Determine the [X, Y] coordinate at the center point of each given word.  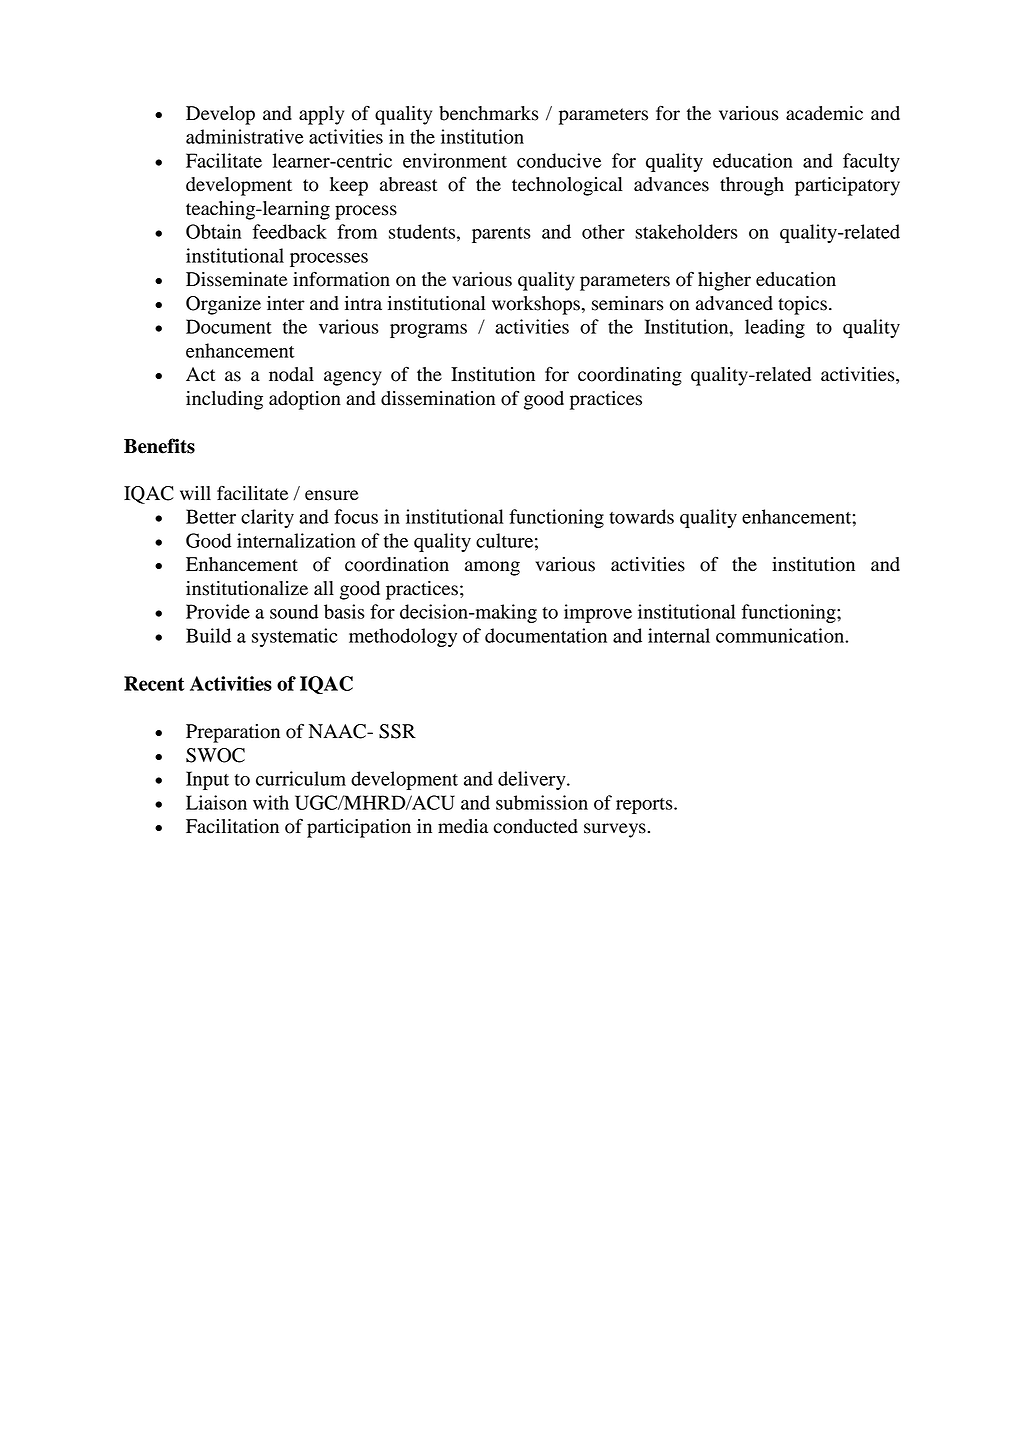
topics [802, 305]
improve [598, 613]
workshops [536, 305]
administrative [245, 136]
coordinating [630, 376]
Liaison [216, 802]
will [195, 493]
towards [641, 516]
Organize [223, 305]
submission [542, 802]
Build [208, 635]
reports [645, 806]
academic [824, 113]
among [492, 568]
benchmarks [489, 113]
